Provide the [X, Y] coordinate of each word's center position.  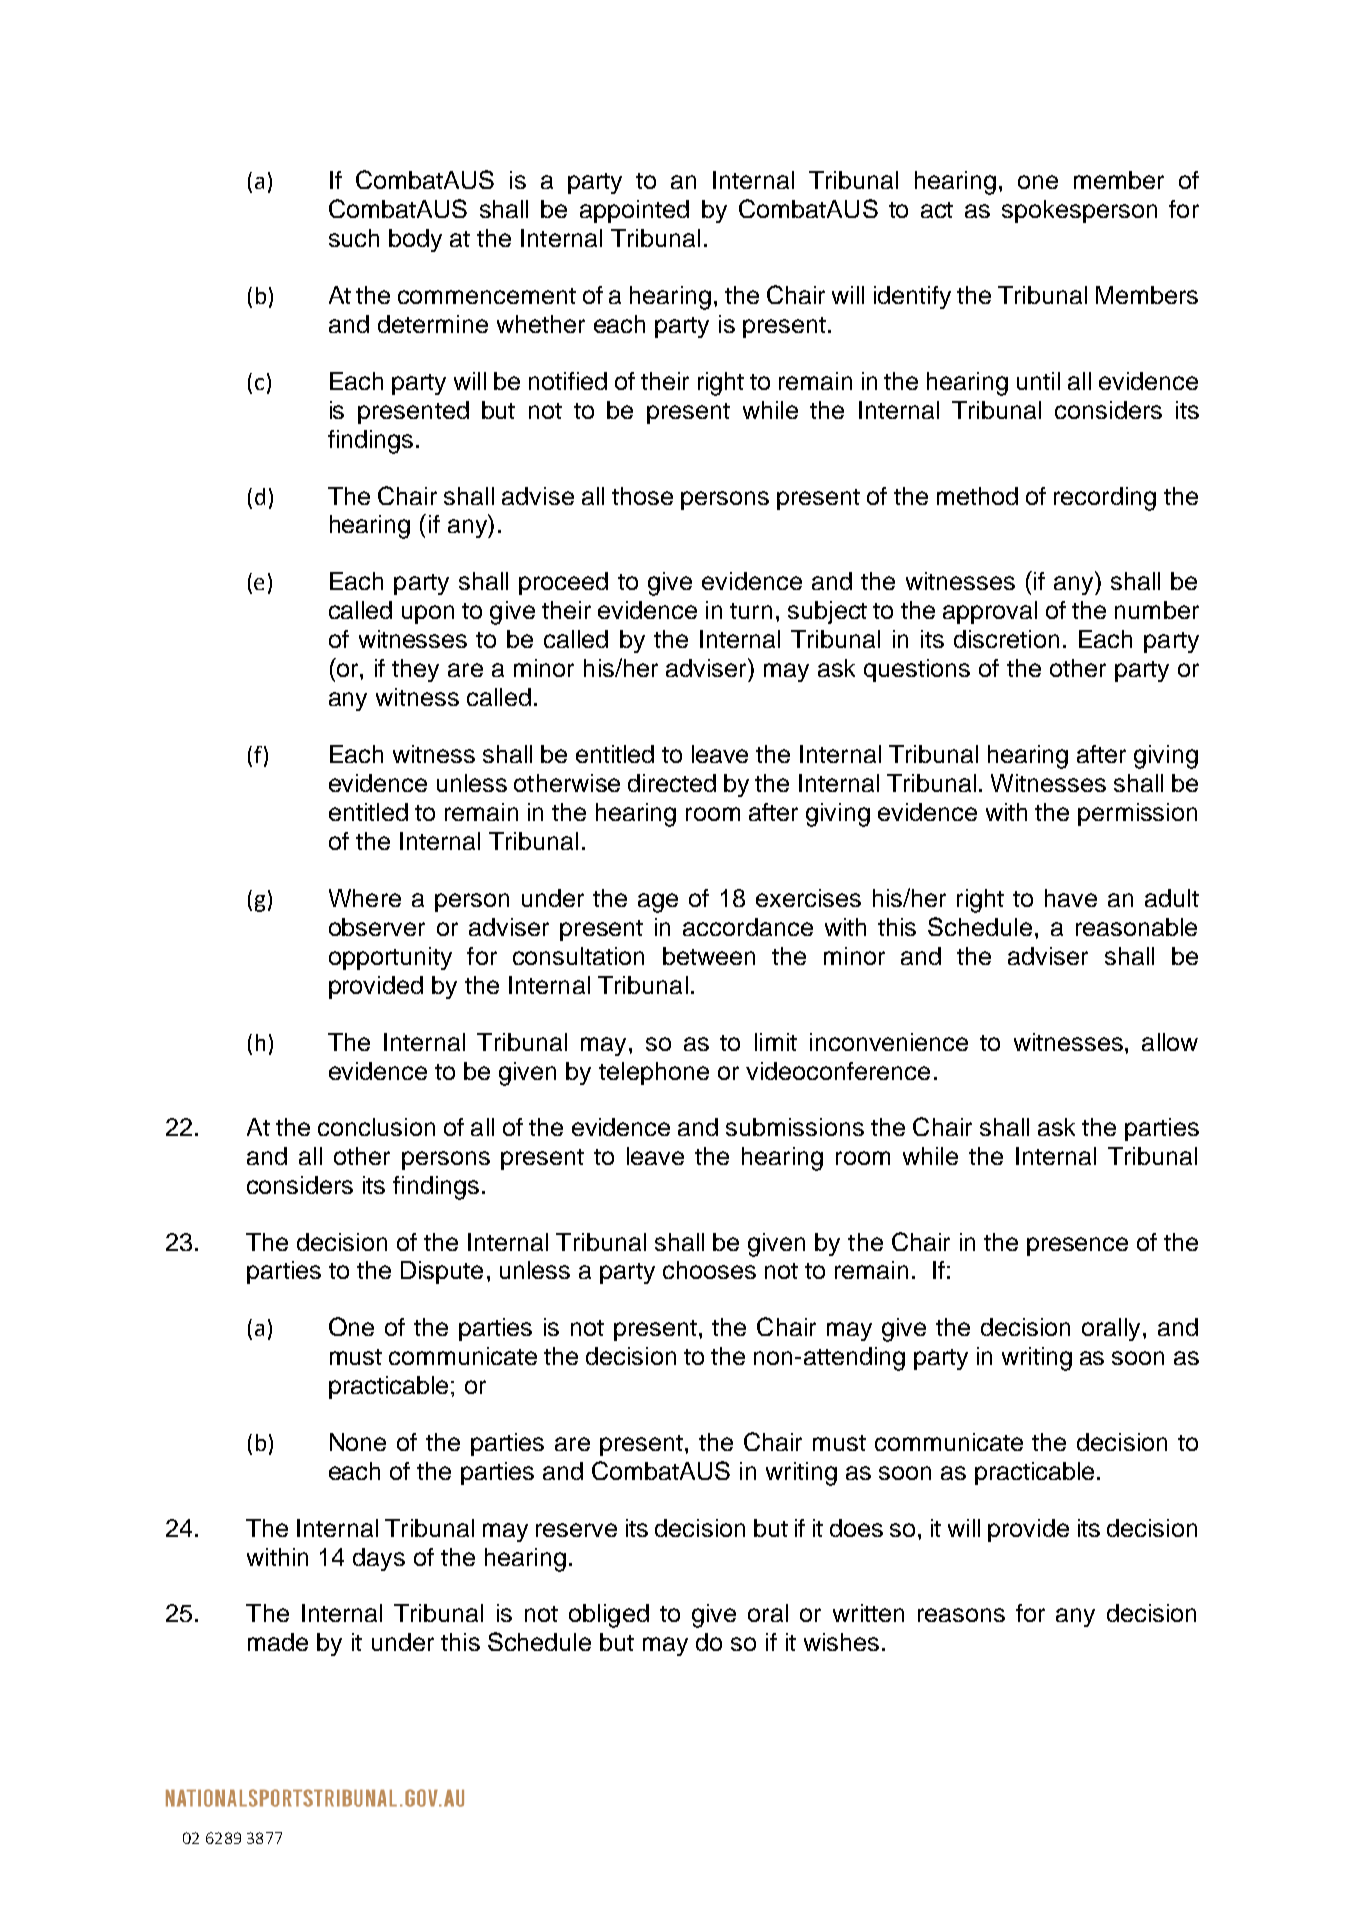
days [379, 1559]
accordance [748, 927]
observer [377, 927]
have [1071, 898]
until [1038, 381]
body [415, 240]
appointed [634, 211]
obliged [609, 1616]
